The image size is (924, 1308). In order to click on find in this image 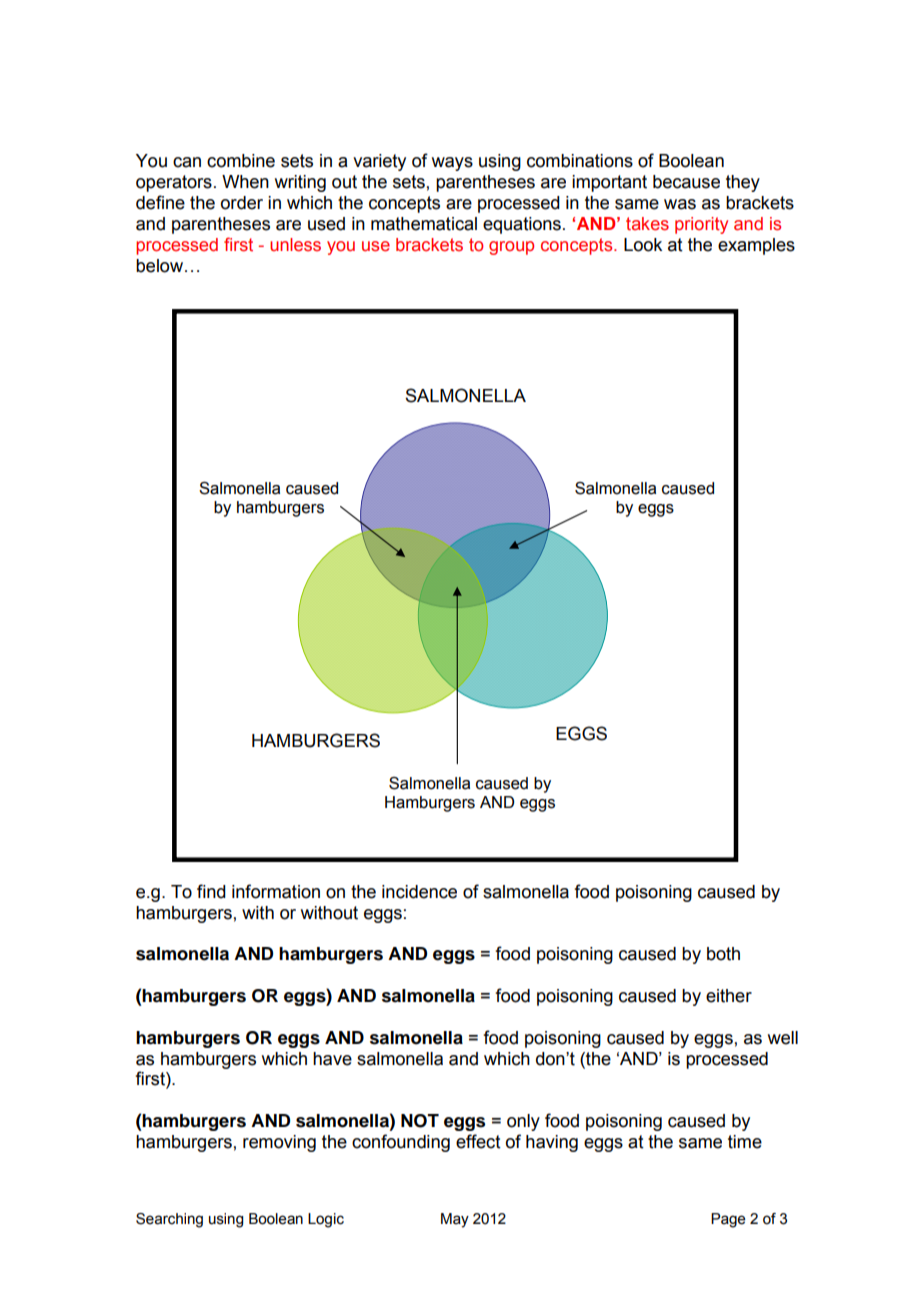, I will do `click(211, 891)`.
